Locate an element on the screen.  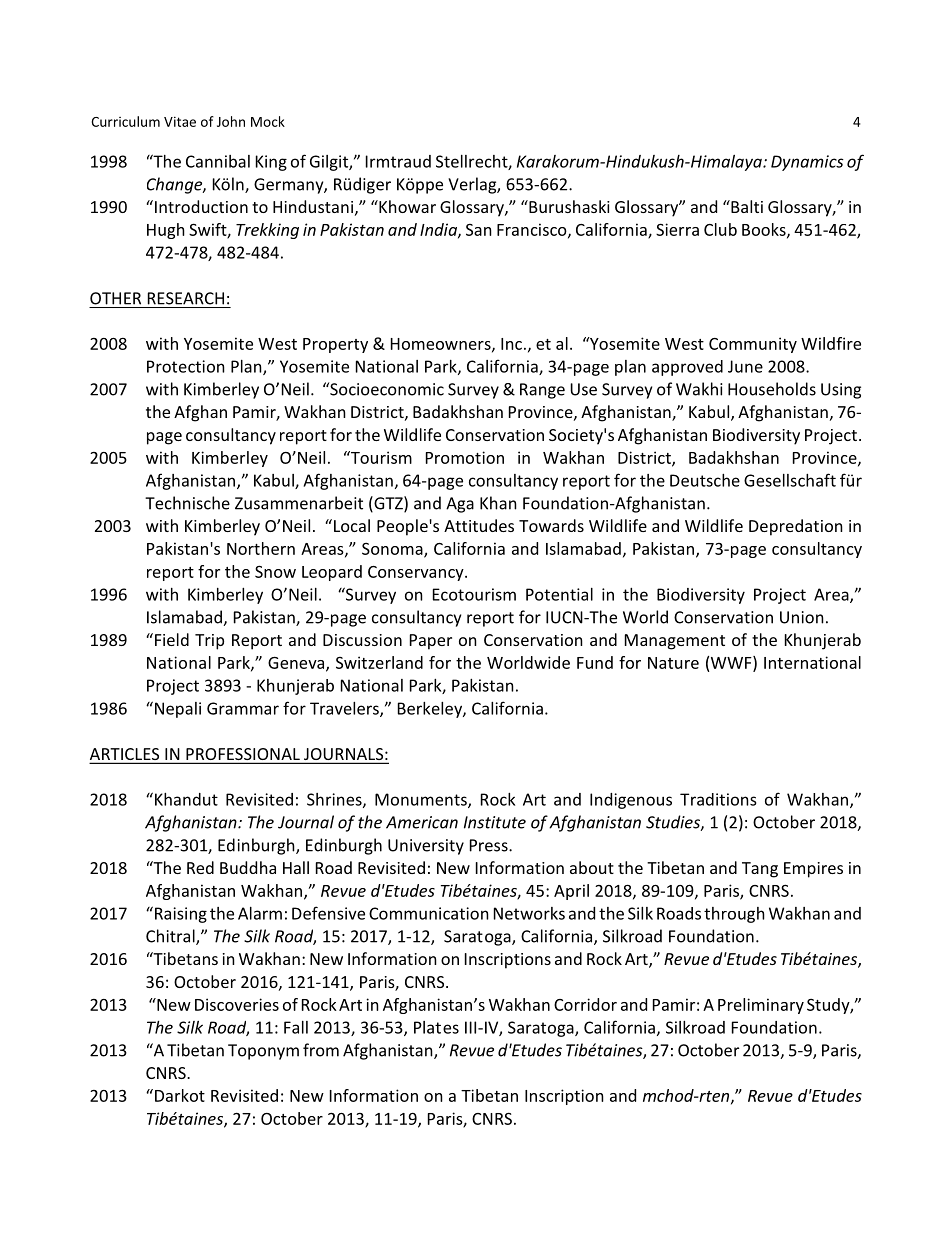
Cannibal is located at coordinates (218, 161).
